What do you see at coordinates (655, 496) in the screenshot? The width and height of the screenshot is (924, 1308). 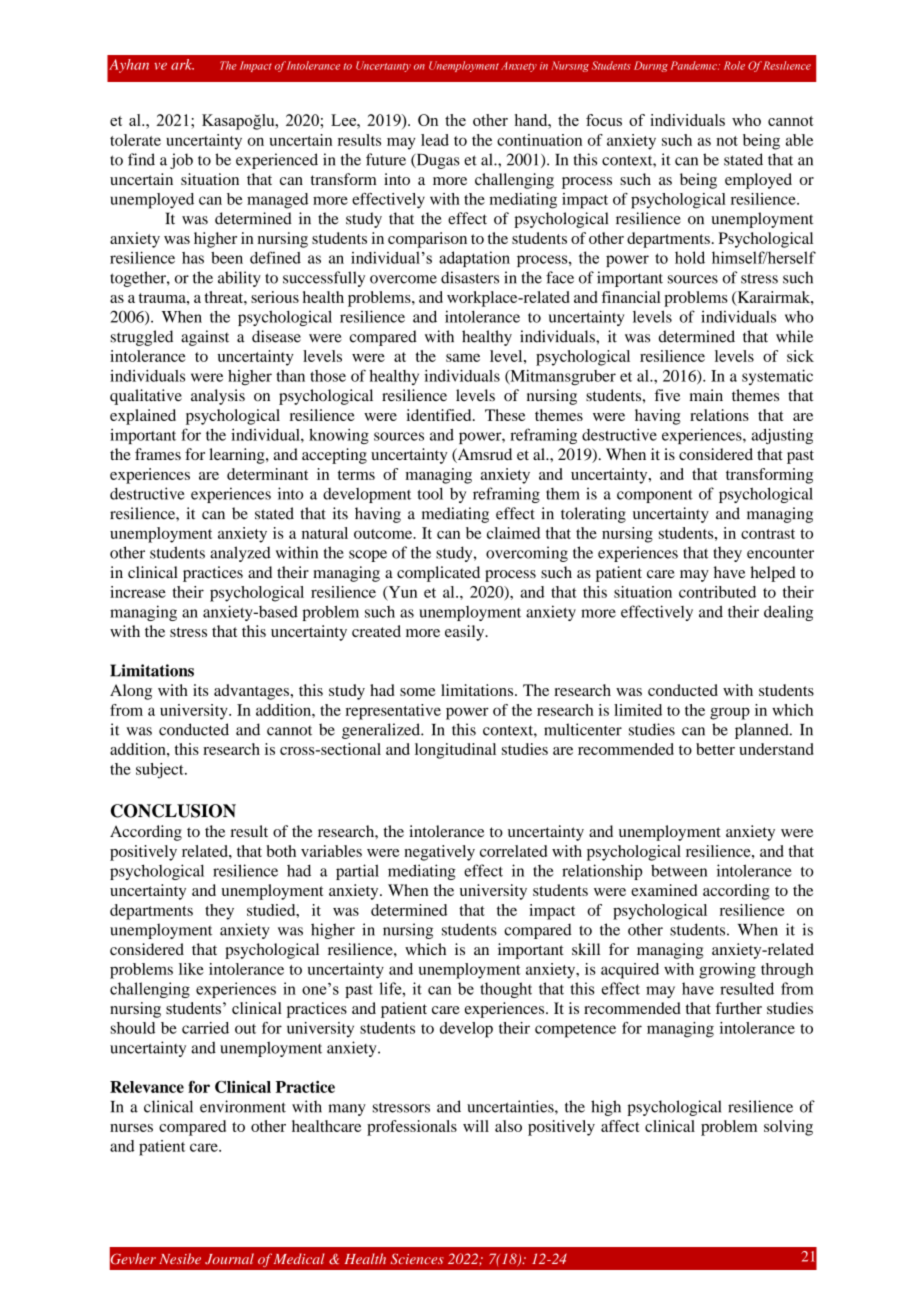 I see `component` at bounding box center [655, 496].
